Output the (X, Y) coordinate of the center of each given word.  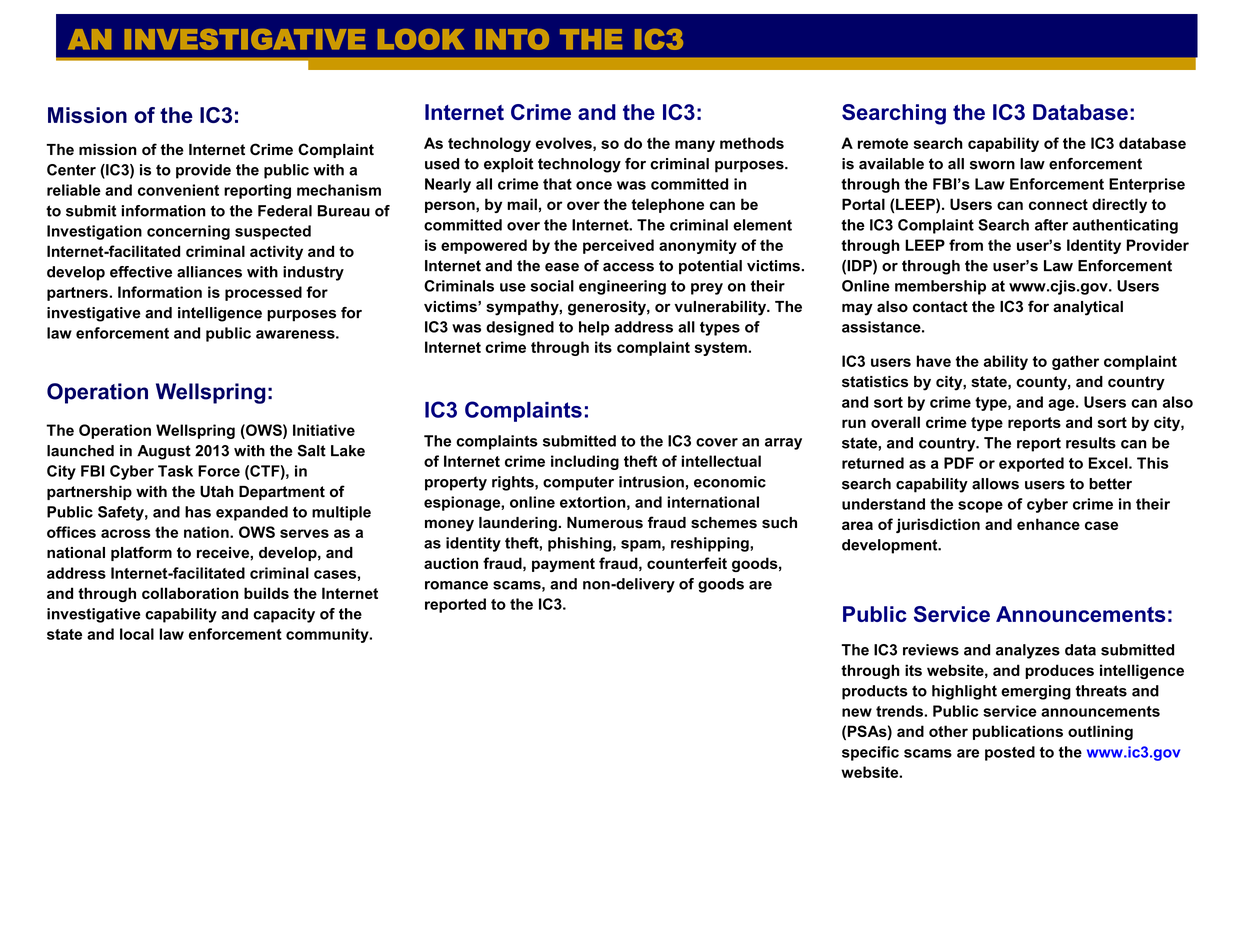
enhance (1048, 524)
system (722, 349)
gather (1075, 362)
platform (141, 553)
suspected (273, 232)
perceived (618, 246)
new (857, 712)
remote (883, 143)
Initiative (324, 430)
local (137, 634)
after (1051, 225)
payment (563, 565)
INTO (512, 39)
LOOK (421, 39)
